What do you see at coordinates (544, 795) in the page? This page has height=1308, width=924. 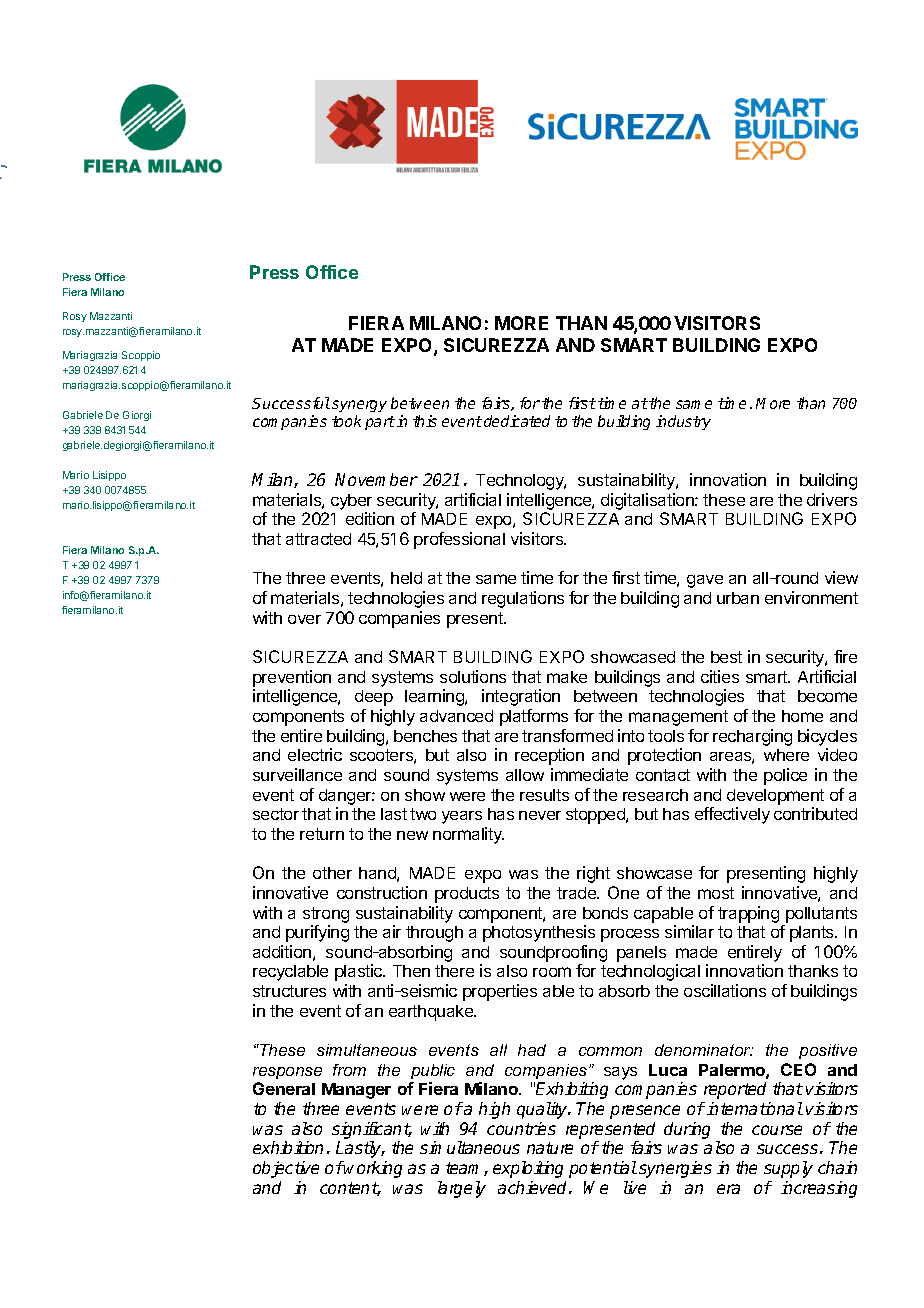 I see `results` at bounding box center [544, 795].
